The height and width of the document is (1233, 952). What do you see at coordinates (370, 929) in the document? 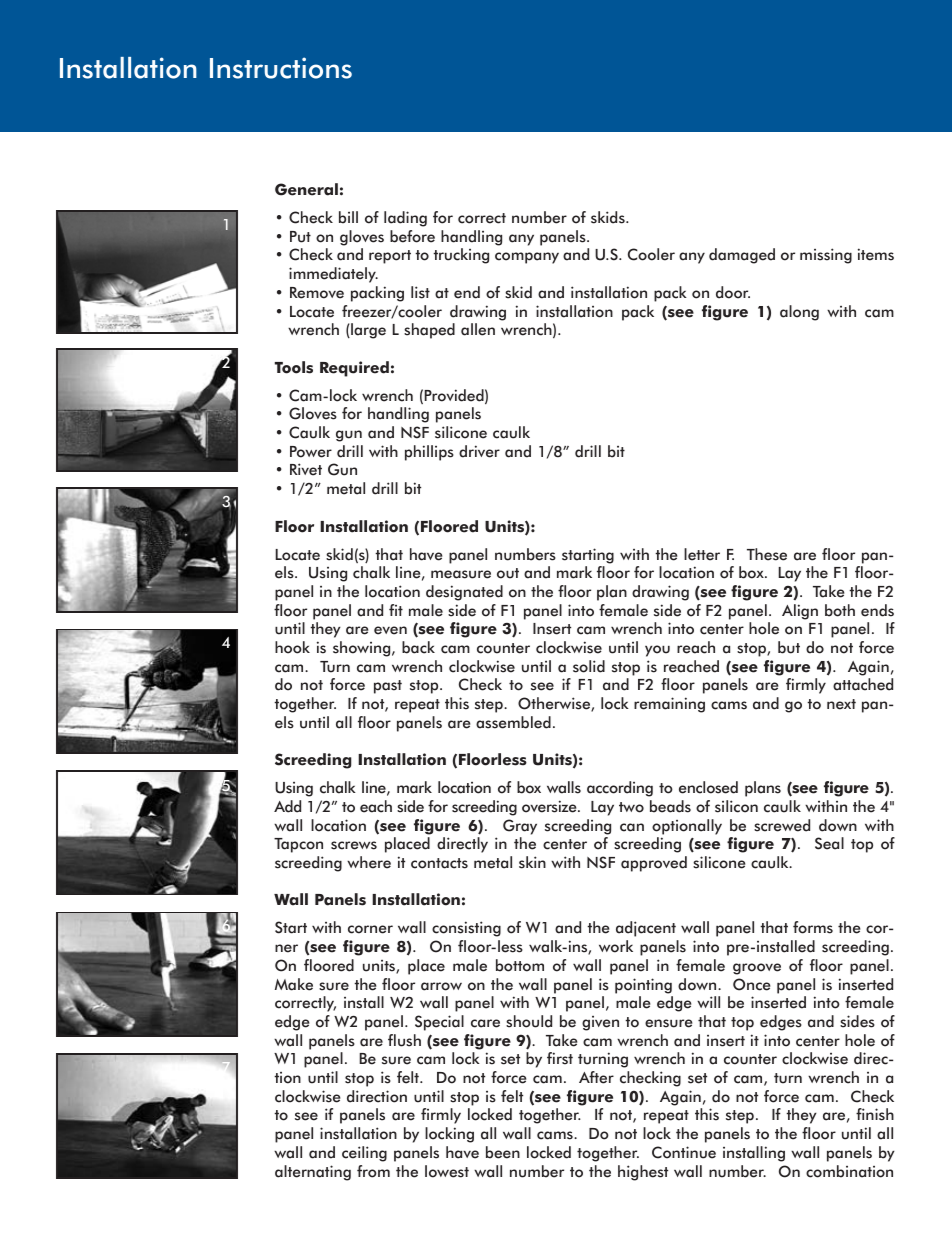
I see `corner` at bounding box center [370, 929].
